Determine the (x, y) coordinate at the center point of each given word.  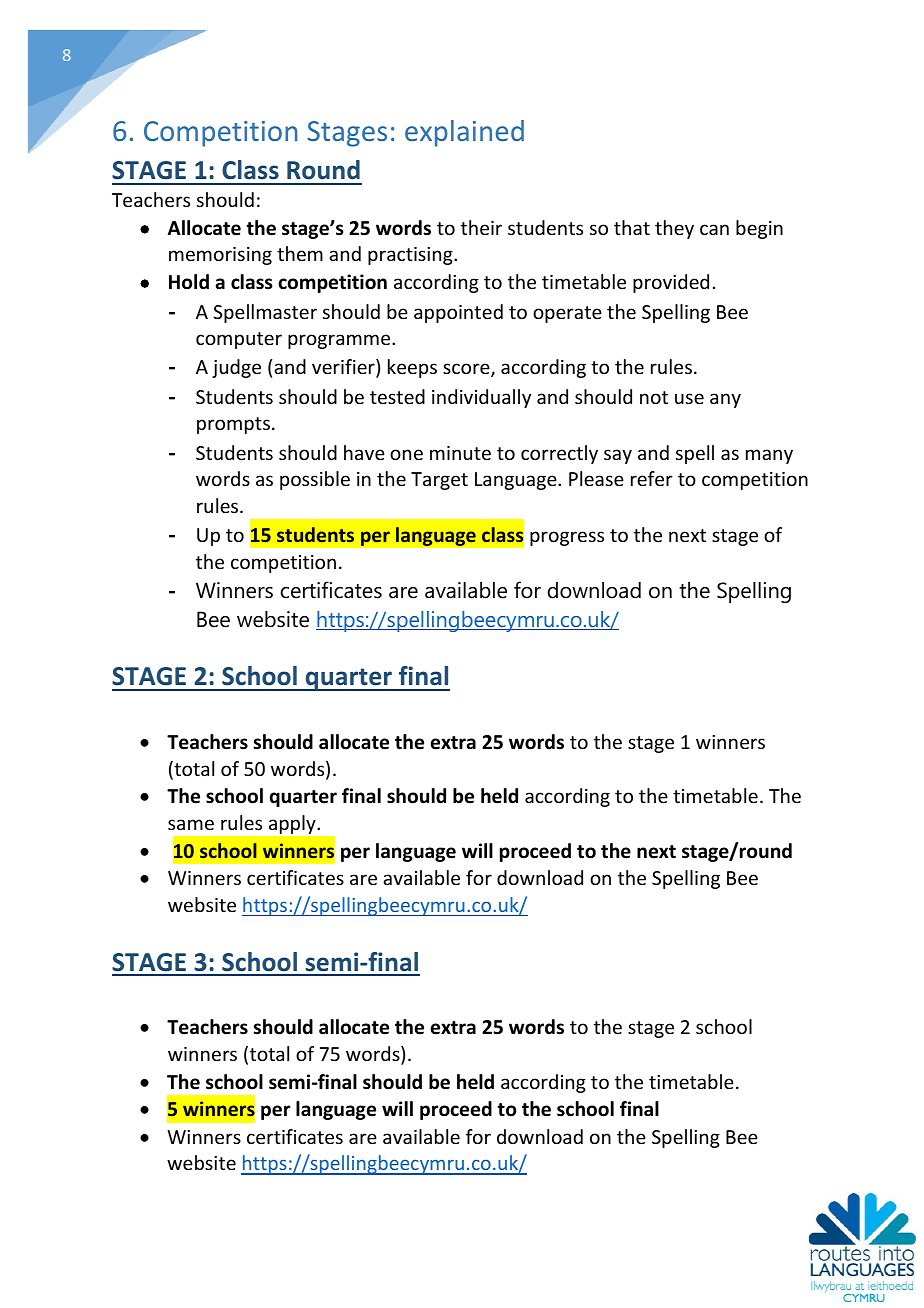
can (714, 229)
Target (439, 481)
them (300, 253)
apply (292, 824)
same (191, 824)
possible (315, 480)
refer (652, 478)
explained (464, 133)
